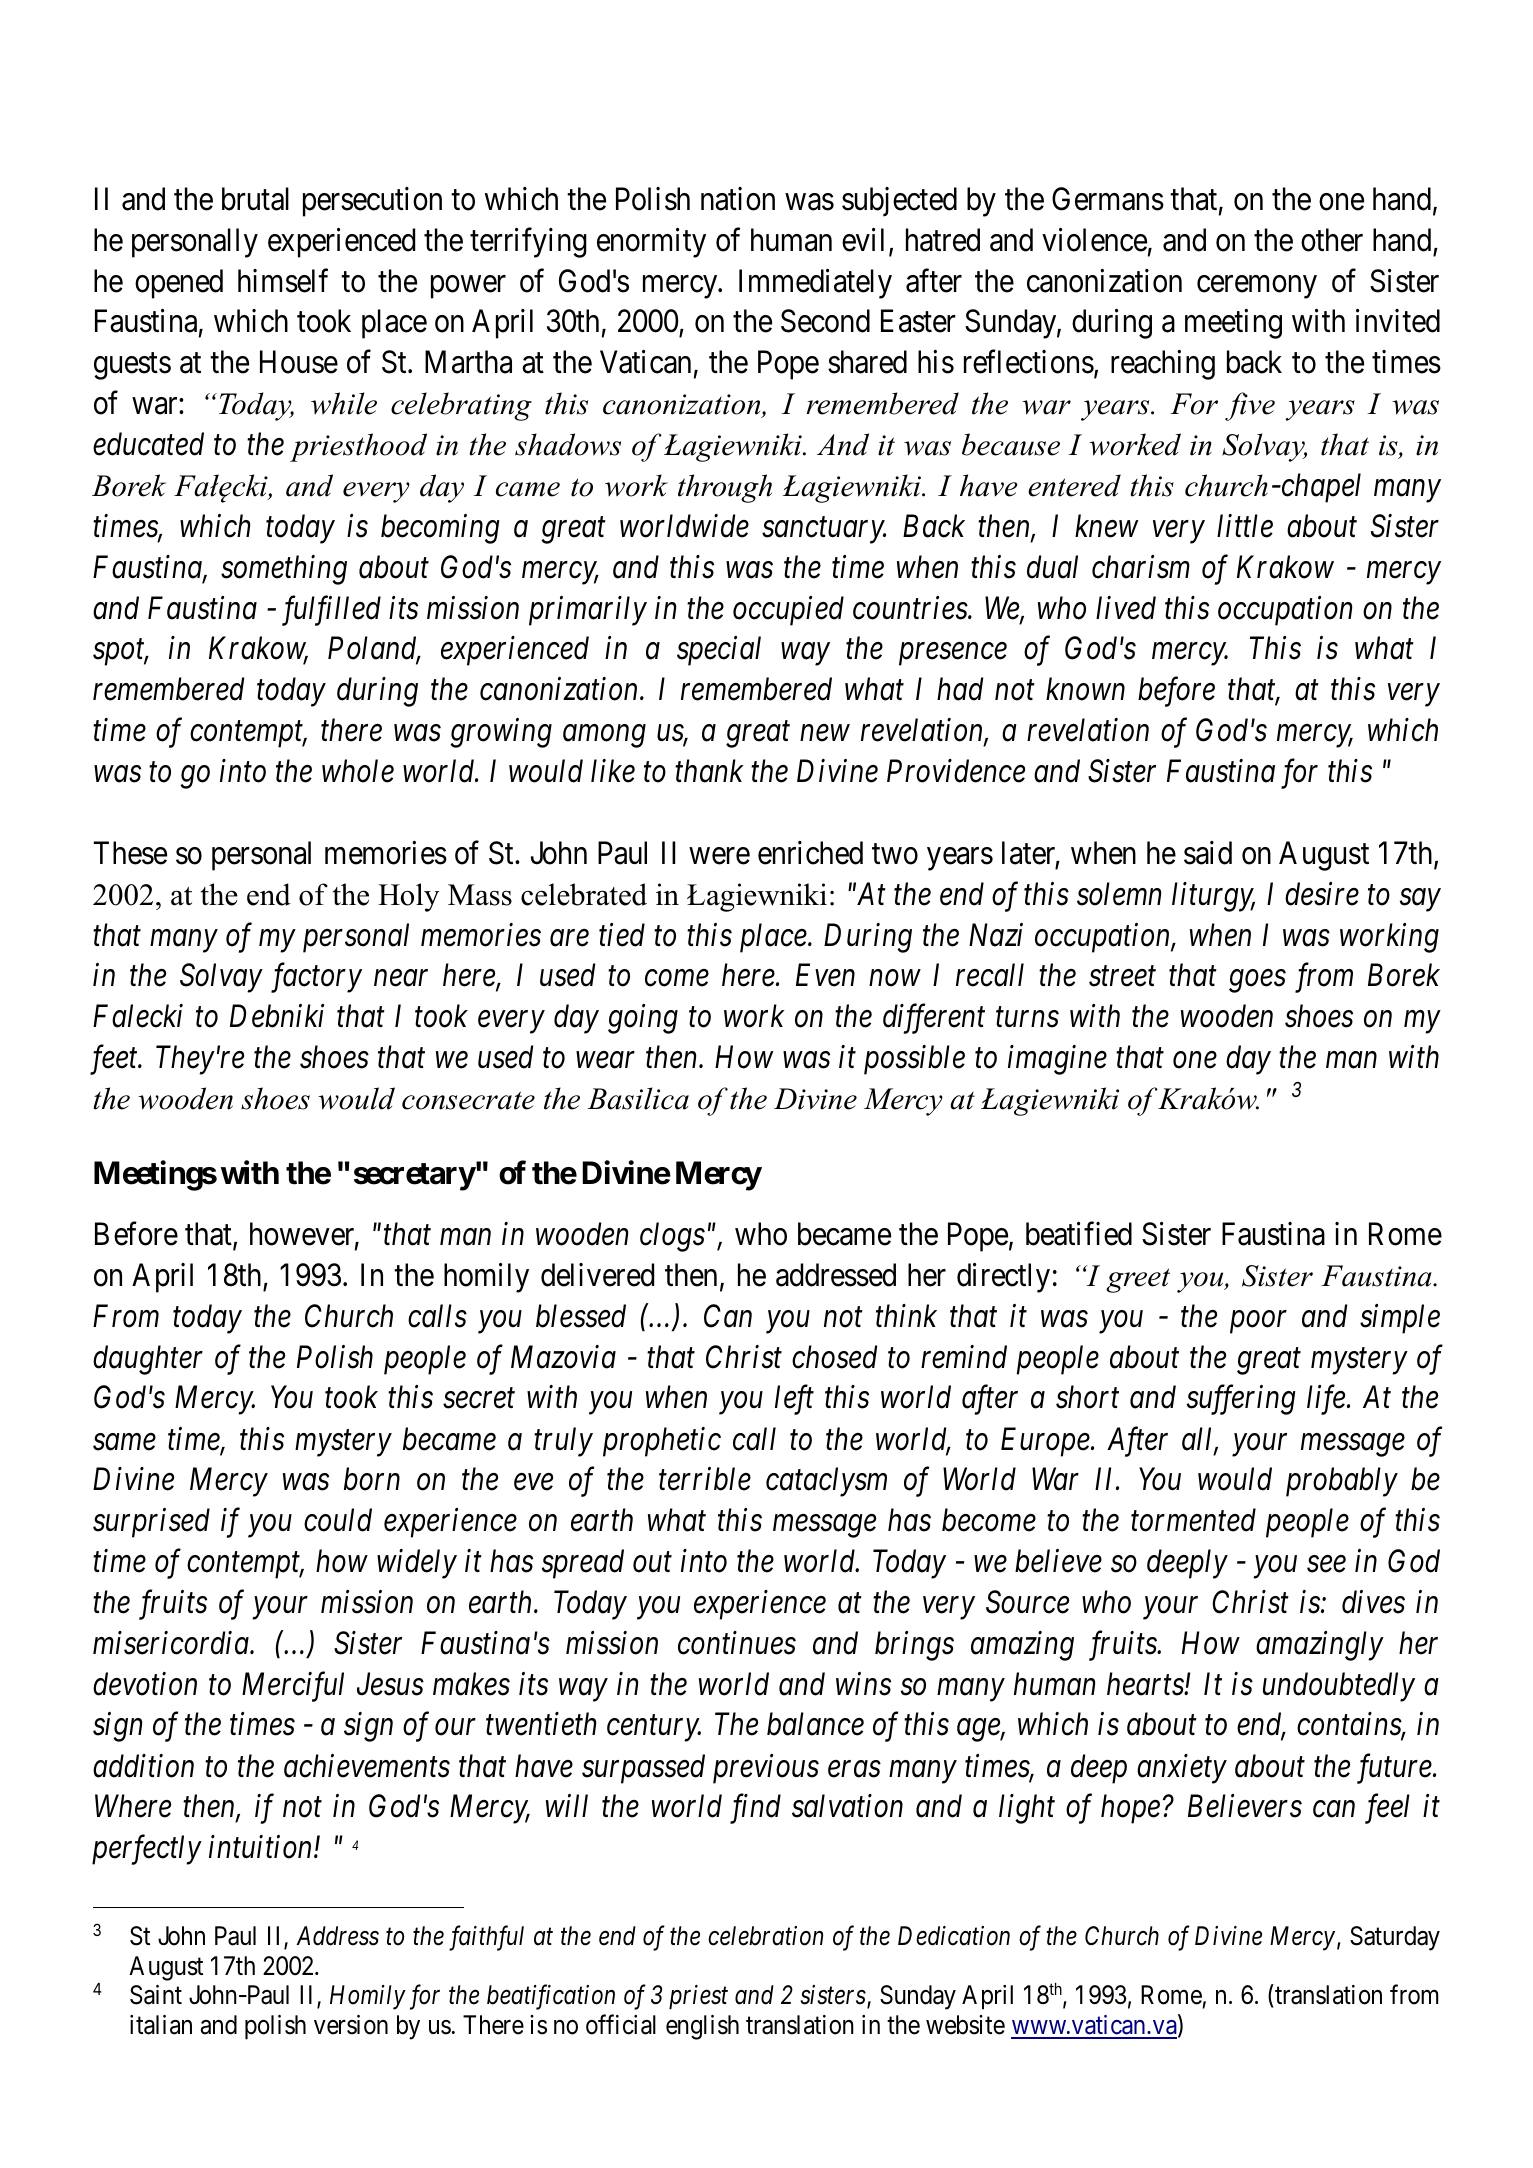  Describe the element at coordinates (815, 284) in the screenshot. I see `Immediately` at that location.
